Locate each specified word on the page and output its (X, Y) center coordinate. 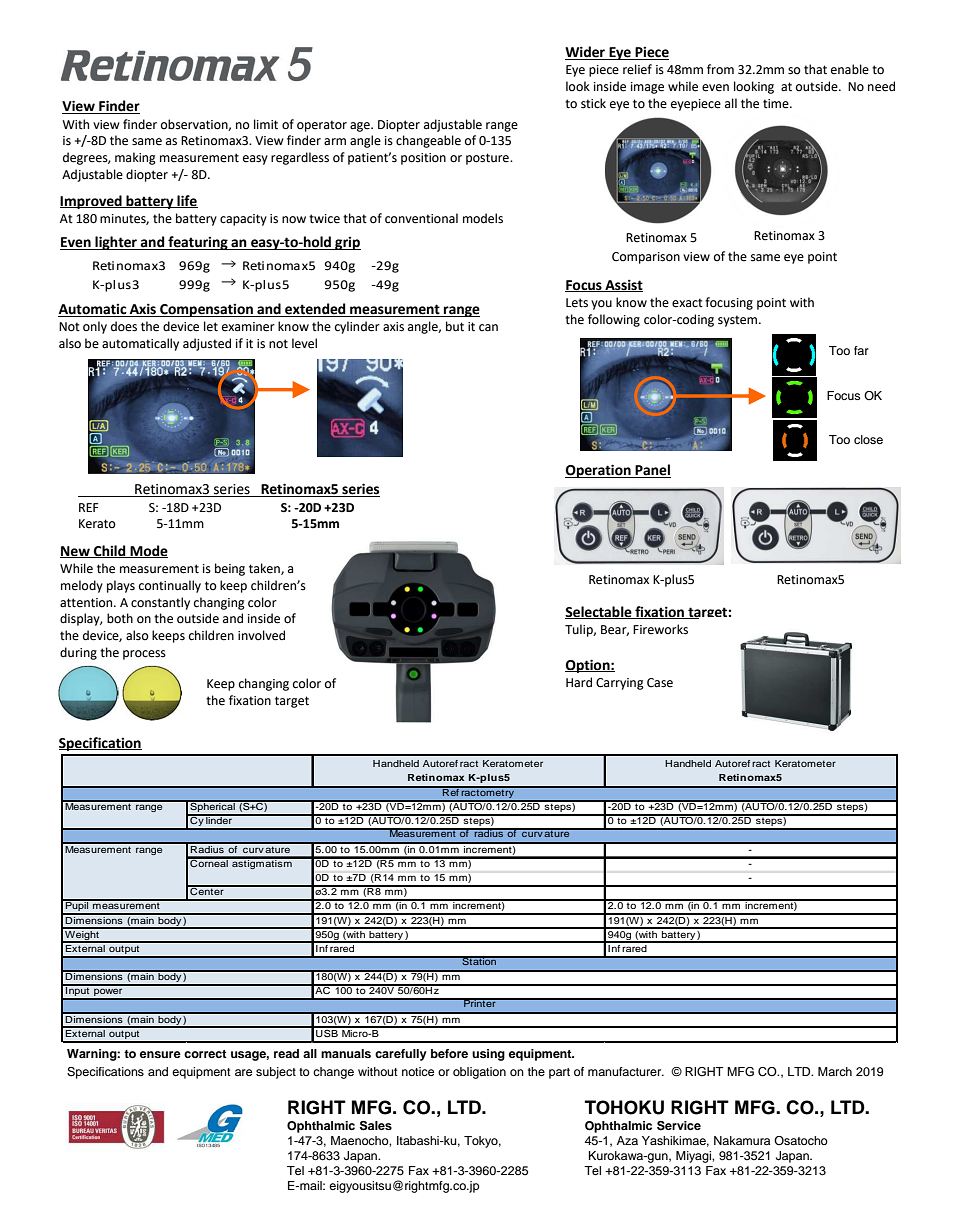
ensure (160, 1054)
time (777, 104)
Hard (579, 682)
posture (488, 159)
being (230, 569)
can (488, 327)
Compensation (206, 310)
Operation (599, 471)
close (868, 439)
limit (266, 124)
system (739, 321)
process (144, 655)
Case (660, 683)
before (449, 1053)
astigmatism (262, 863)
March (835, 1071)
